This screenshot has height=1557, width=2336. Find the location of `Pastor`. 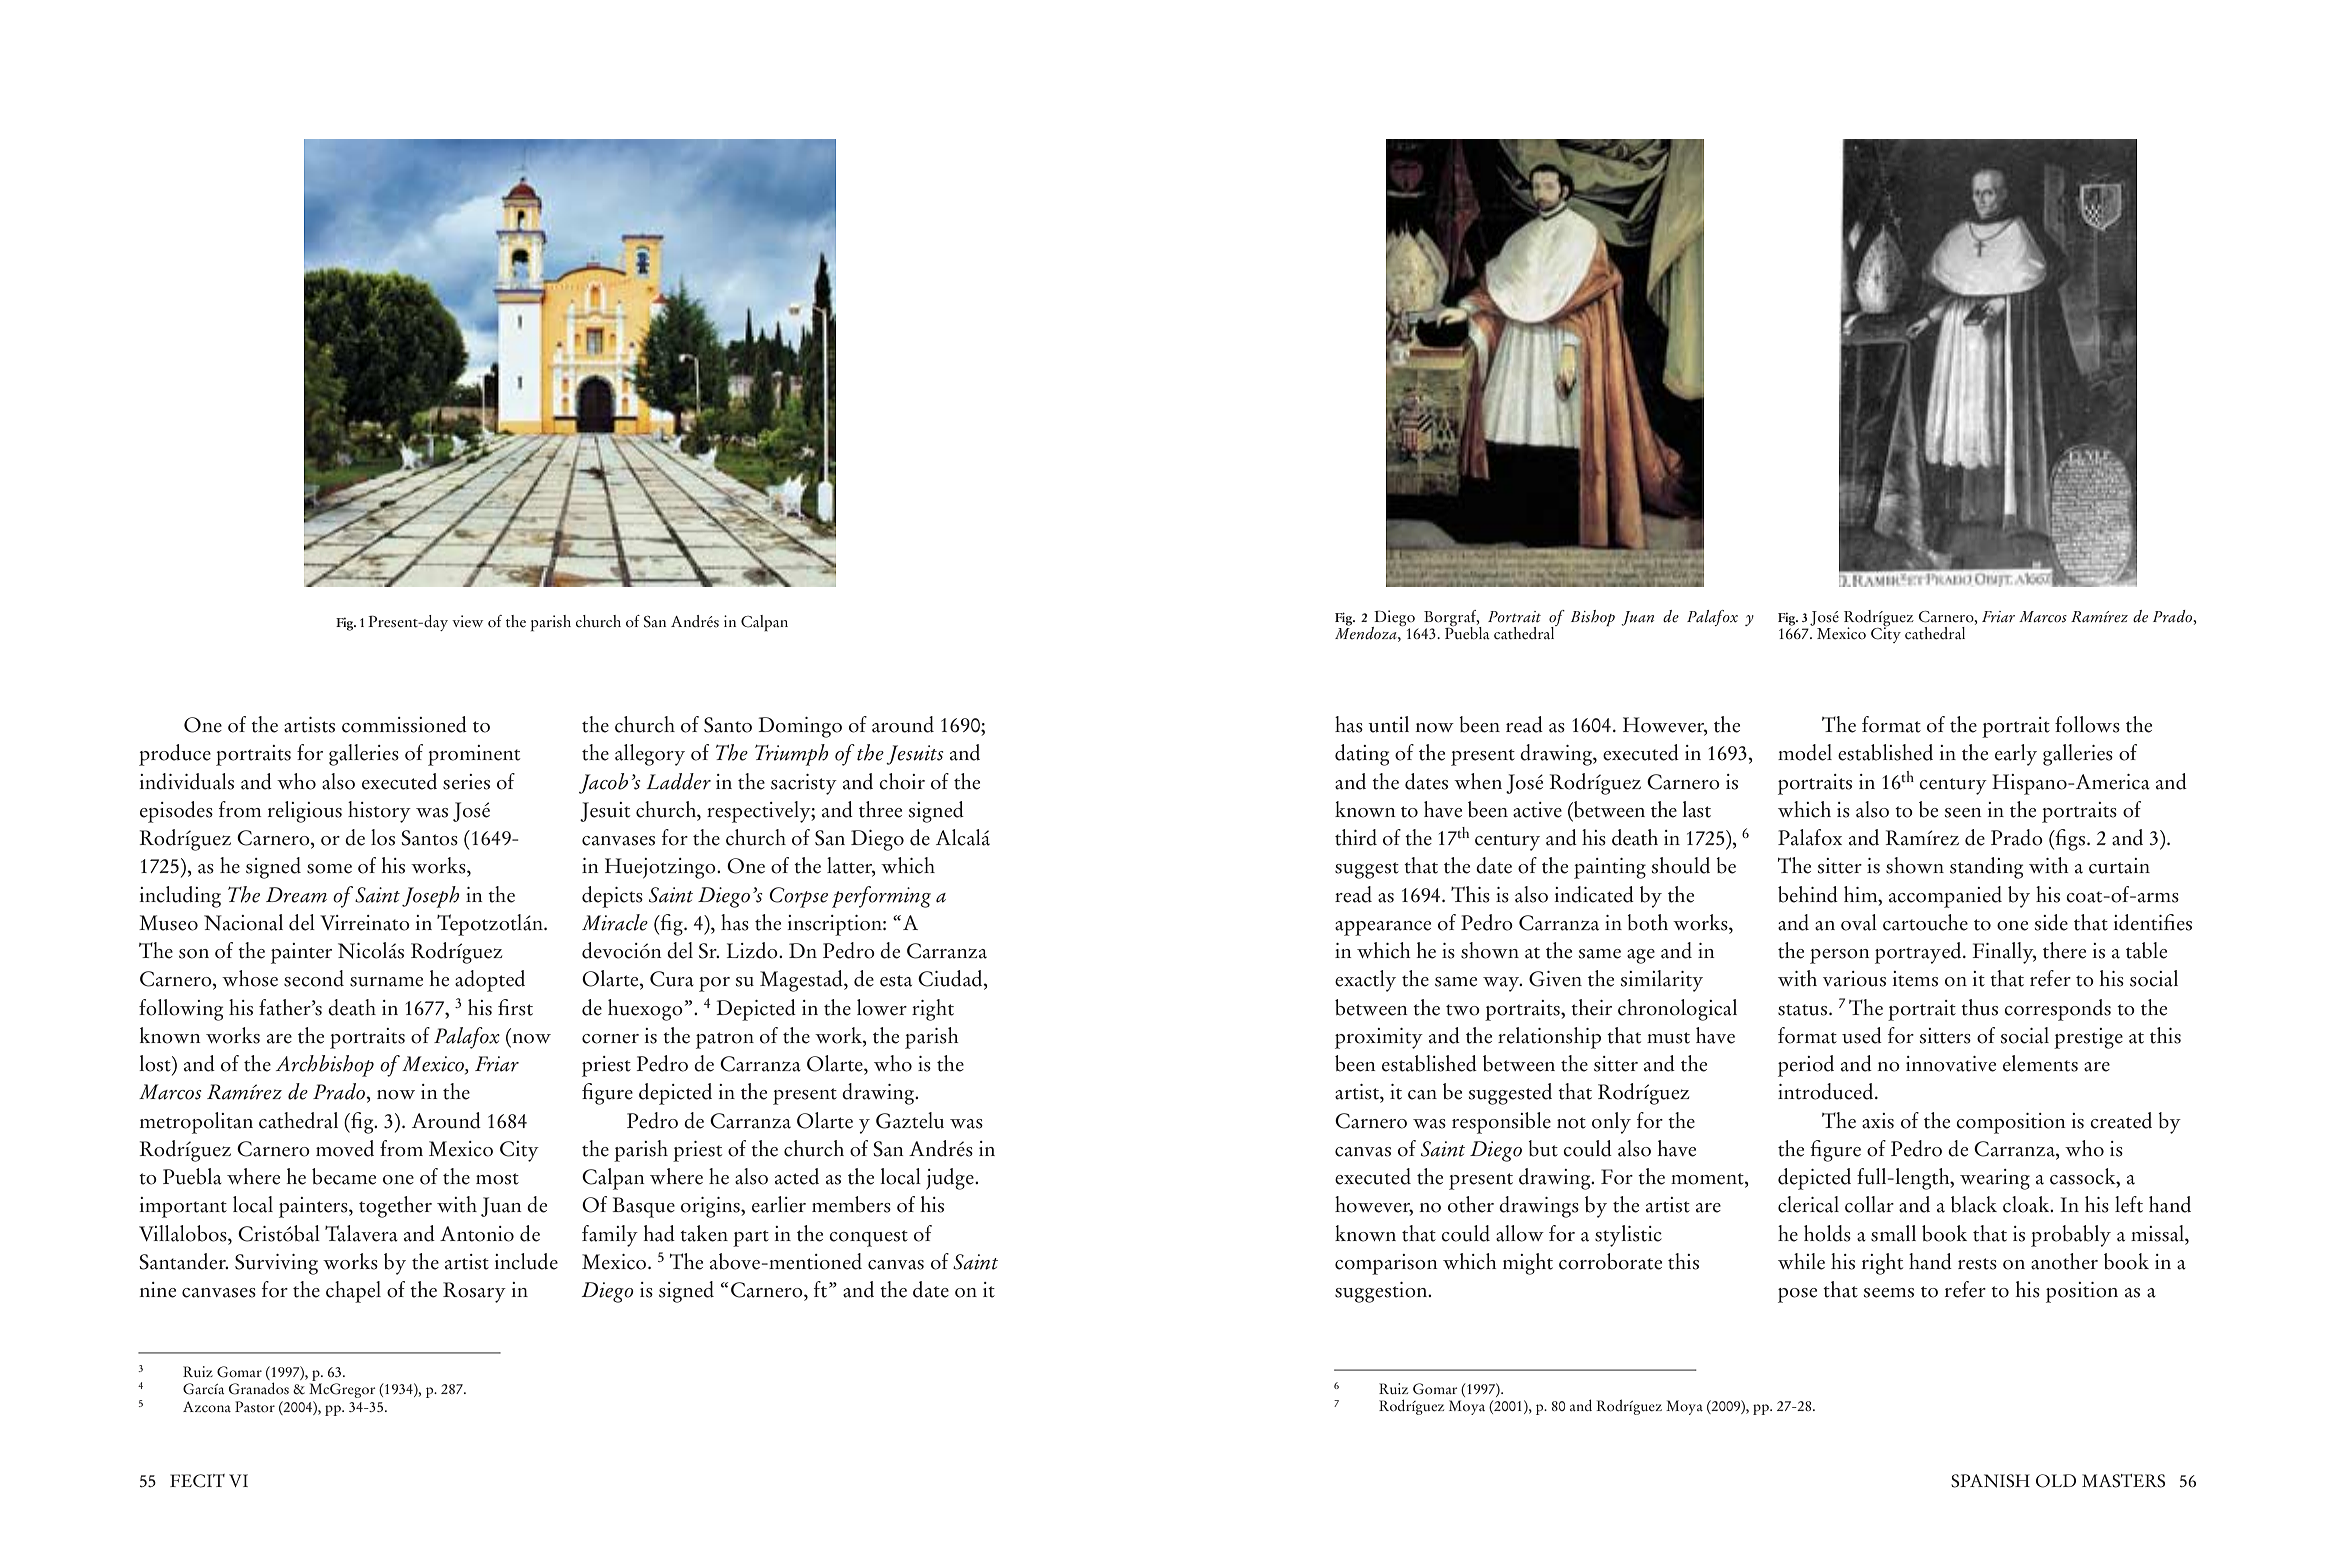

Pastor is located at coordinates (255, 1407).
